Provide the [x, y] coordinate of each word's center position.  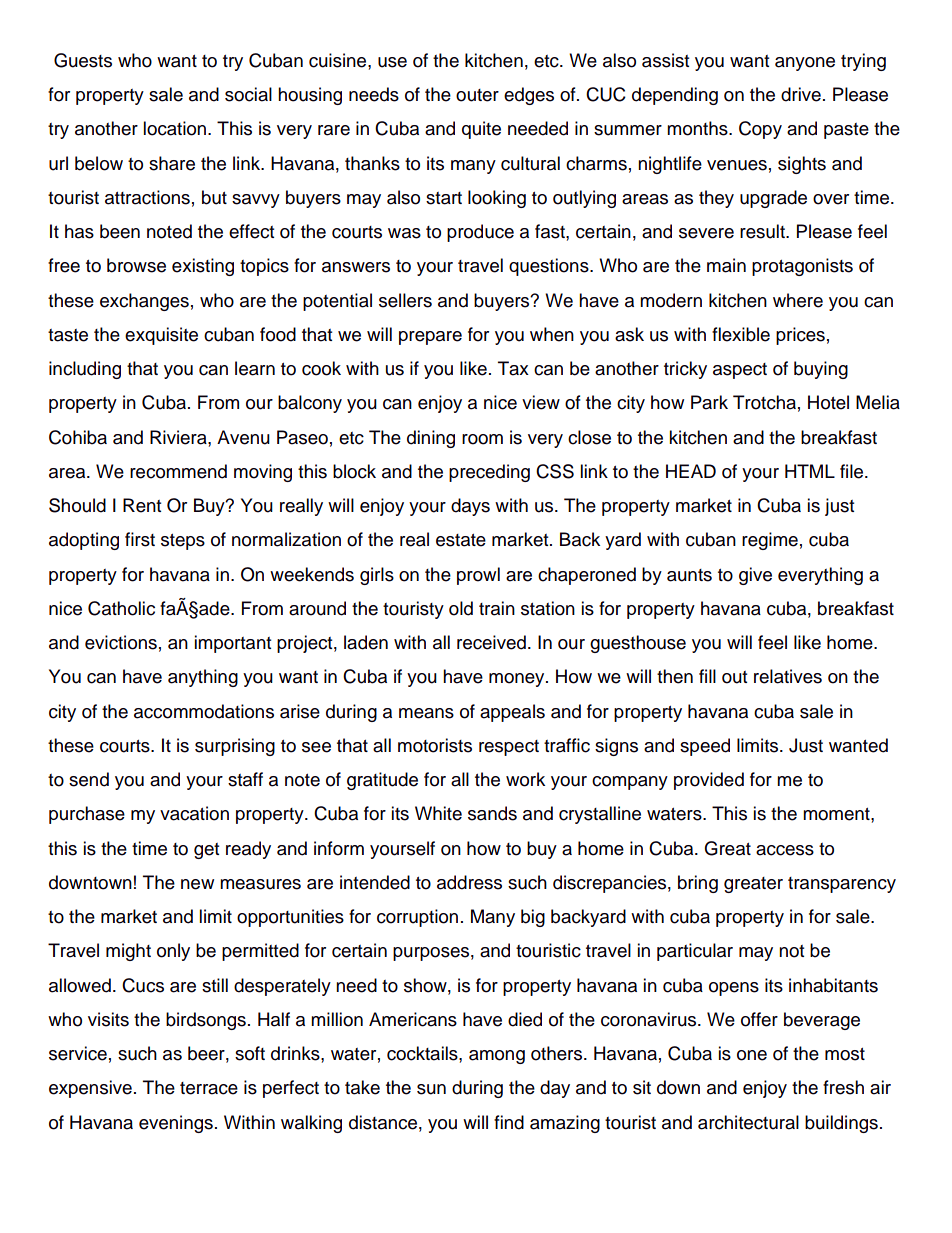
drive [801, 94]
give [755, 576]
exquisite [161, 336]
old [461, 608]
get [206, 851]
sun [431, 1089]
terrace [209, 1088]
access [785, 850]
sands [492, 813]
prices [800, 336]
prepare [430, 338]
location [176, 128]
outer [477, 95]
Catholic [121, 608]
